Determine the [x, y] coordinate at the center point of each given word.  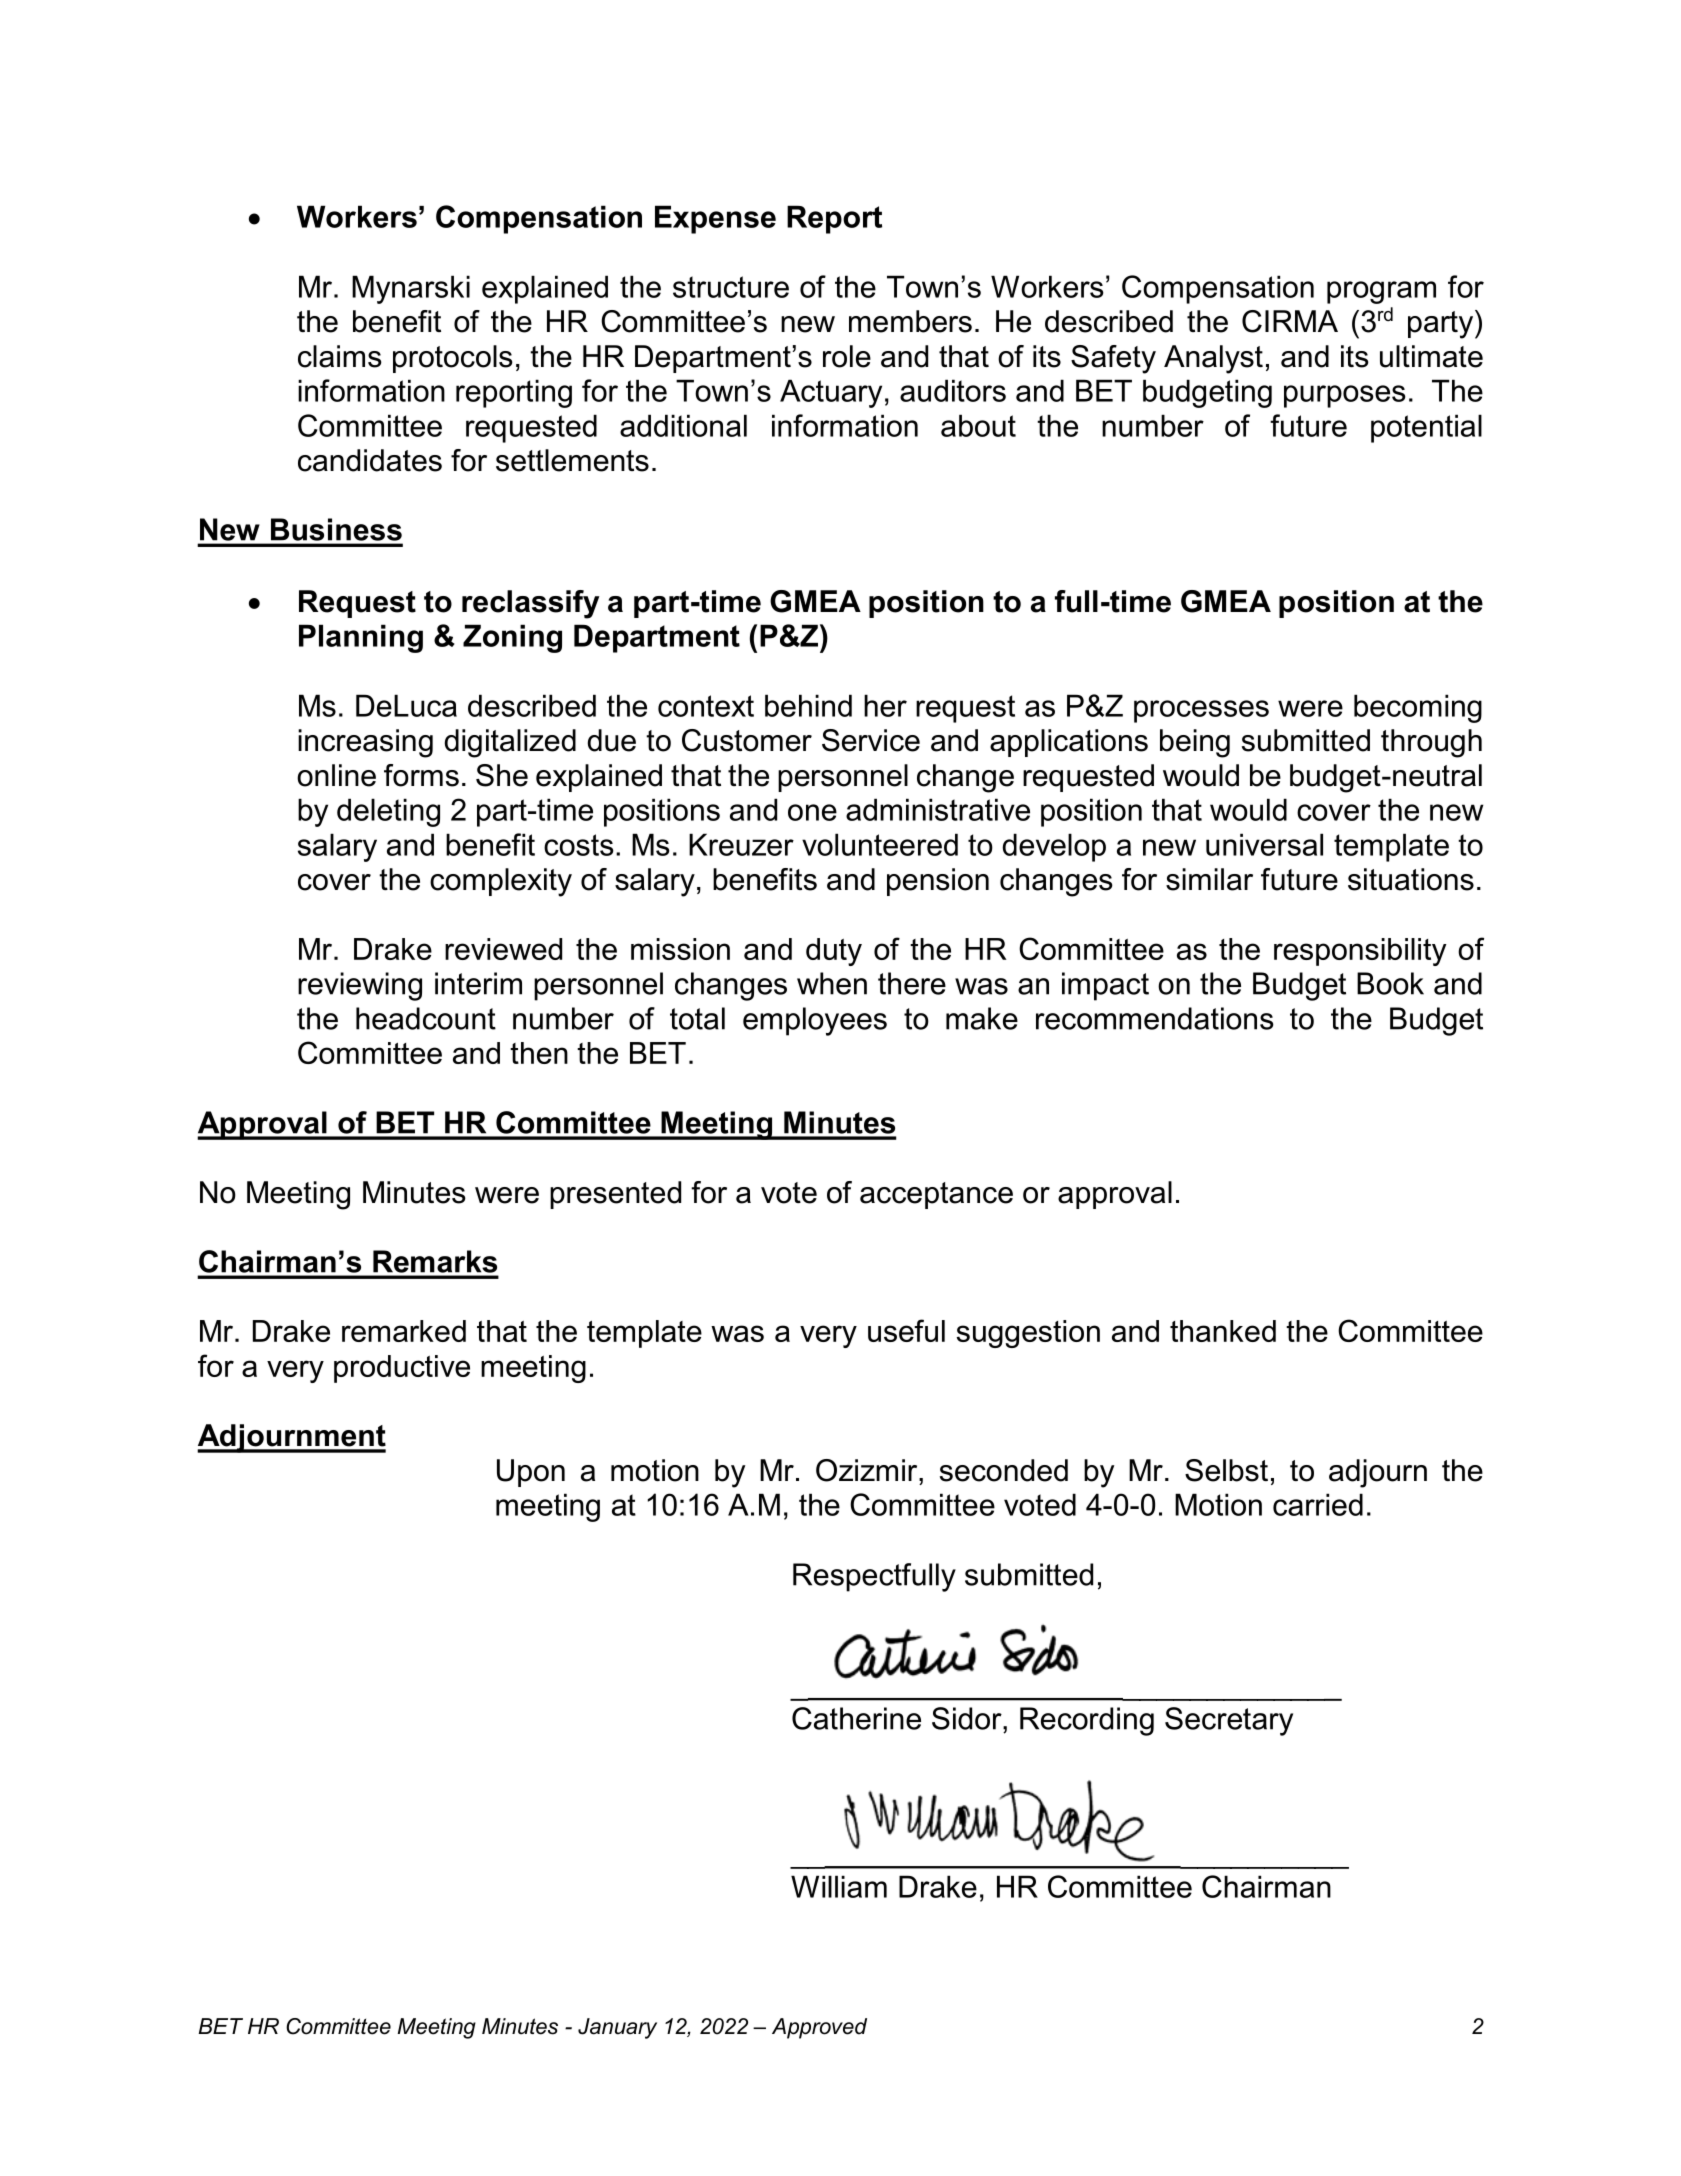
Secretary [1229, 1721]
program [1381, 292]
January [617, 2028]
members [910, 321]
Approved [819, 2028]
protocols [453, 359]
